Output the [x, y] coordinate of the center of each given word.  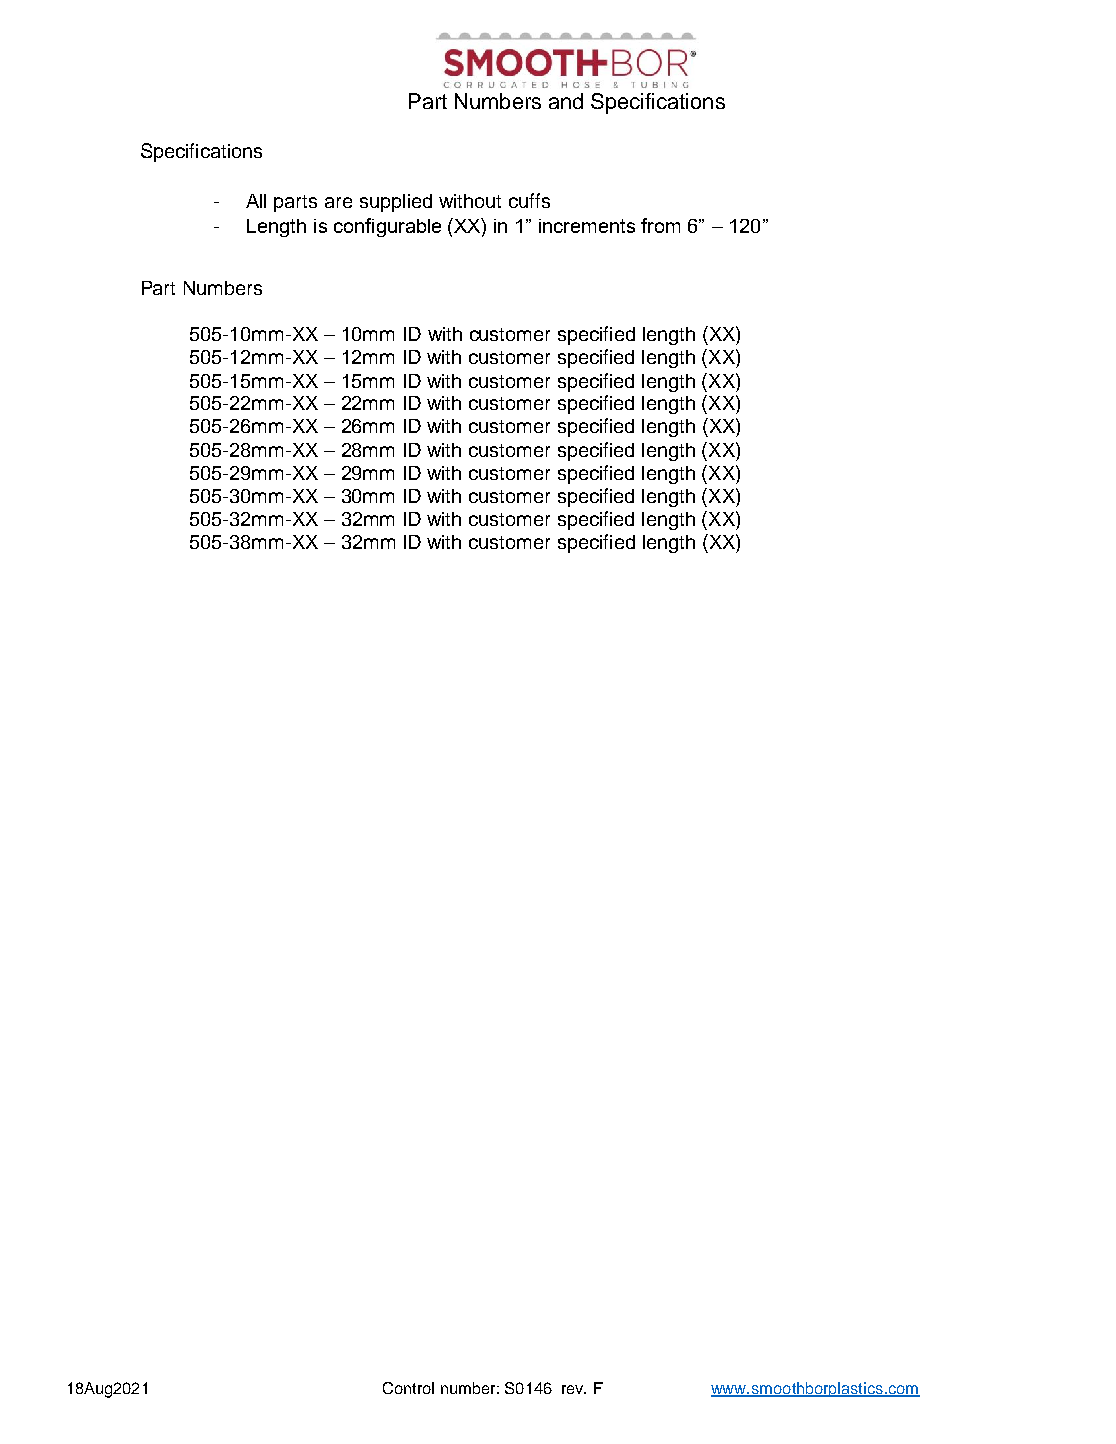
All [256, 201]
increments [587, 226]
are [338, 202]
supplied [396, 203]
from [660, 225]
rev [574, 1389]
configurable [387, 227]
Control [408, 1388]
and [566, 101]
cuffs [529, 200]
